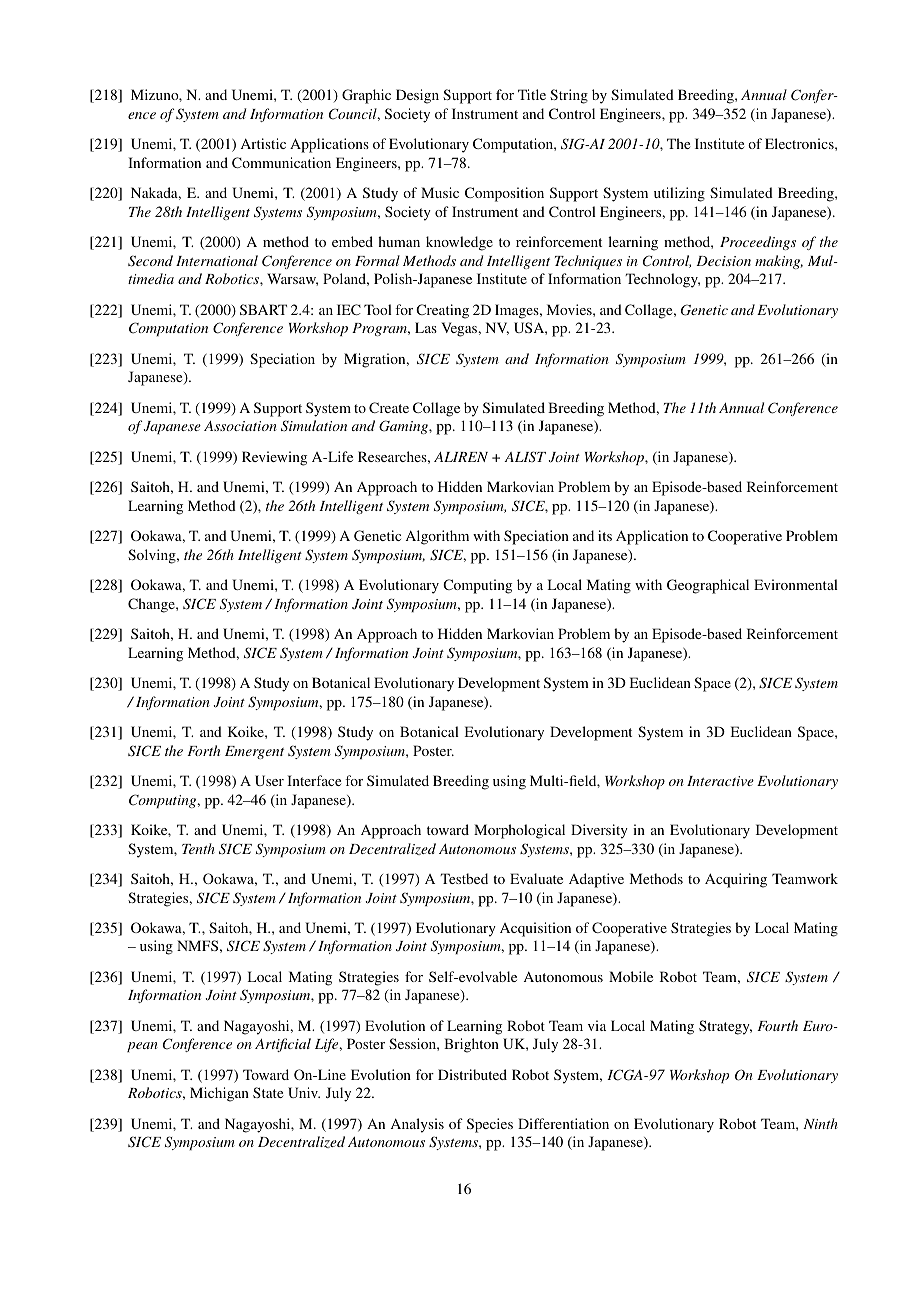 Image resolution: width=924 pixels, height=1308 pixels. I want to click on Artistic, so click(263, 143).
